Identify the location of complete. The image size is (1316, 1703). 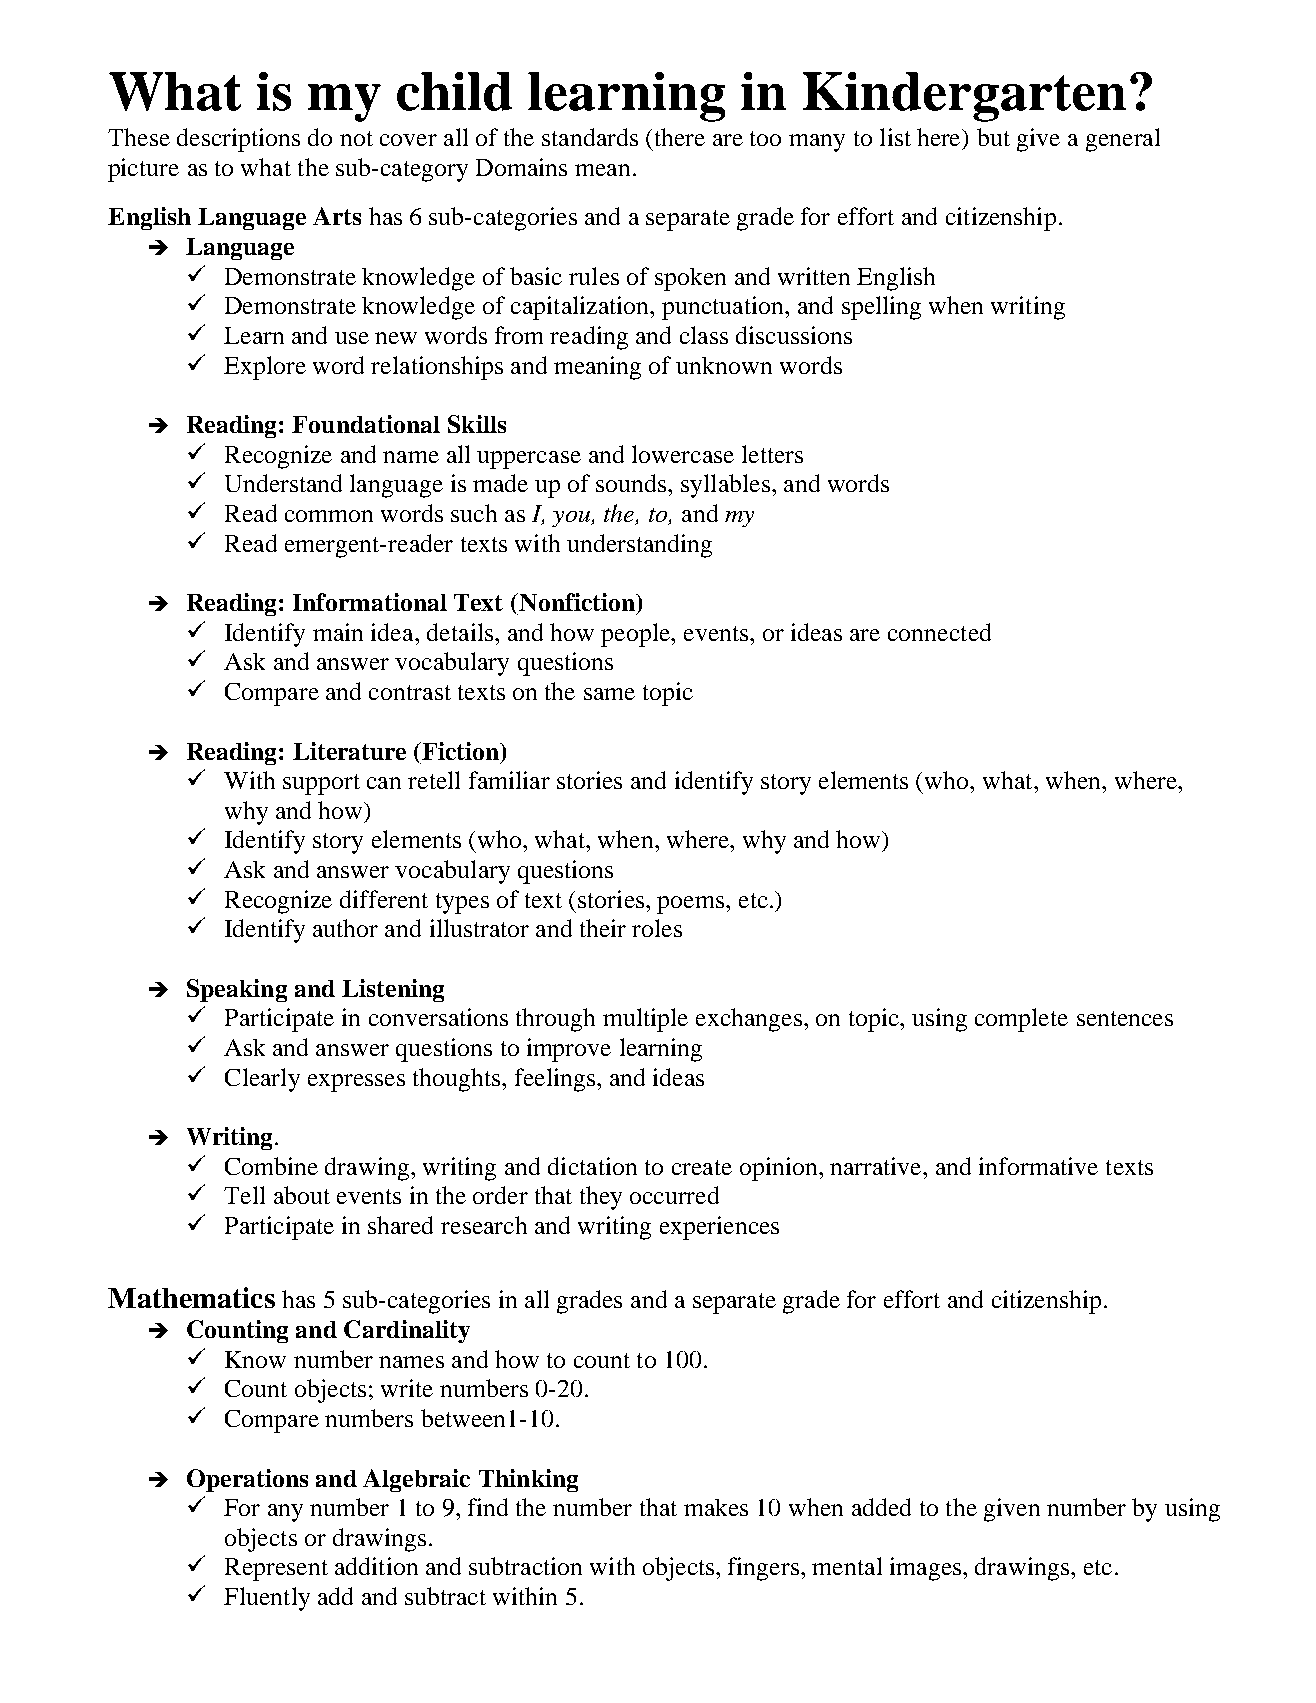
(1021, 1020).
